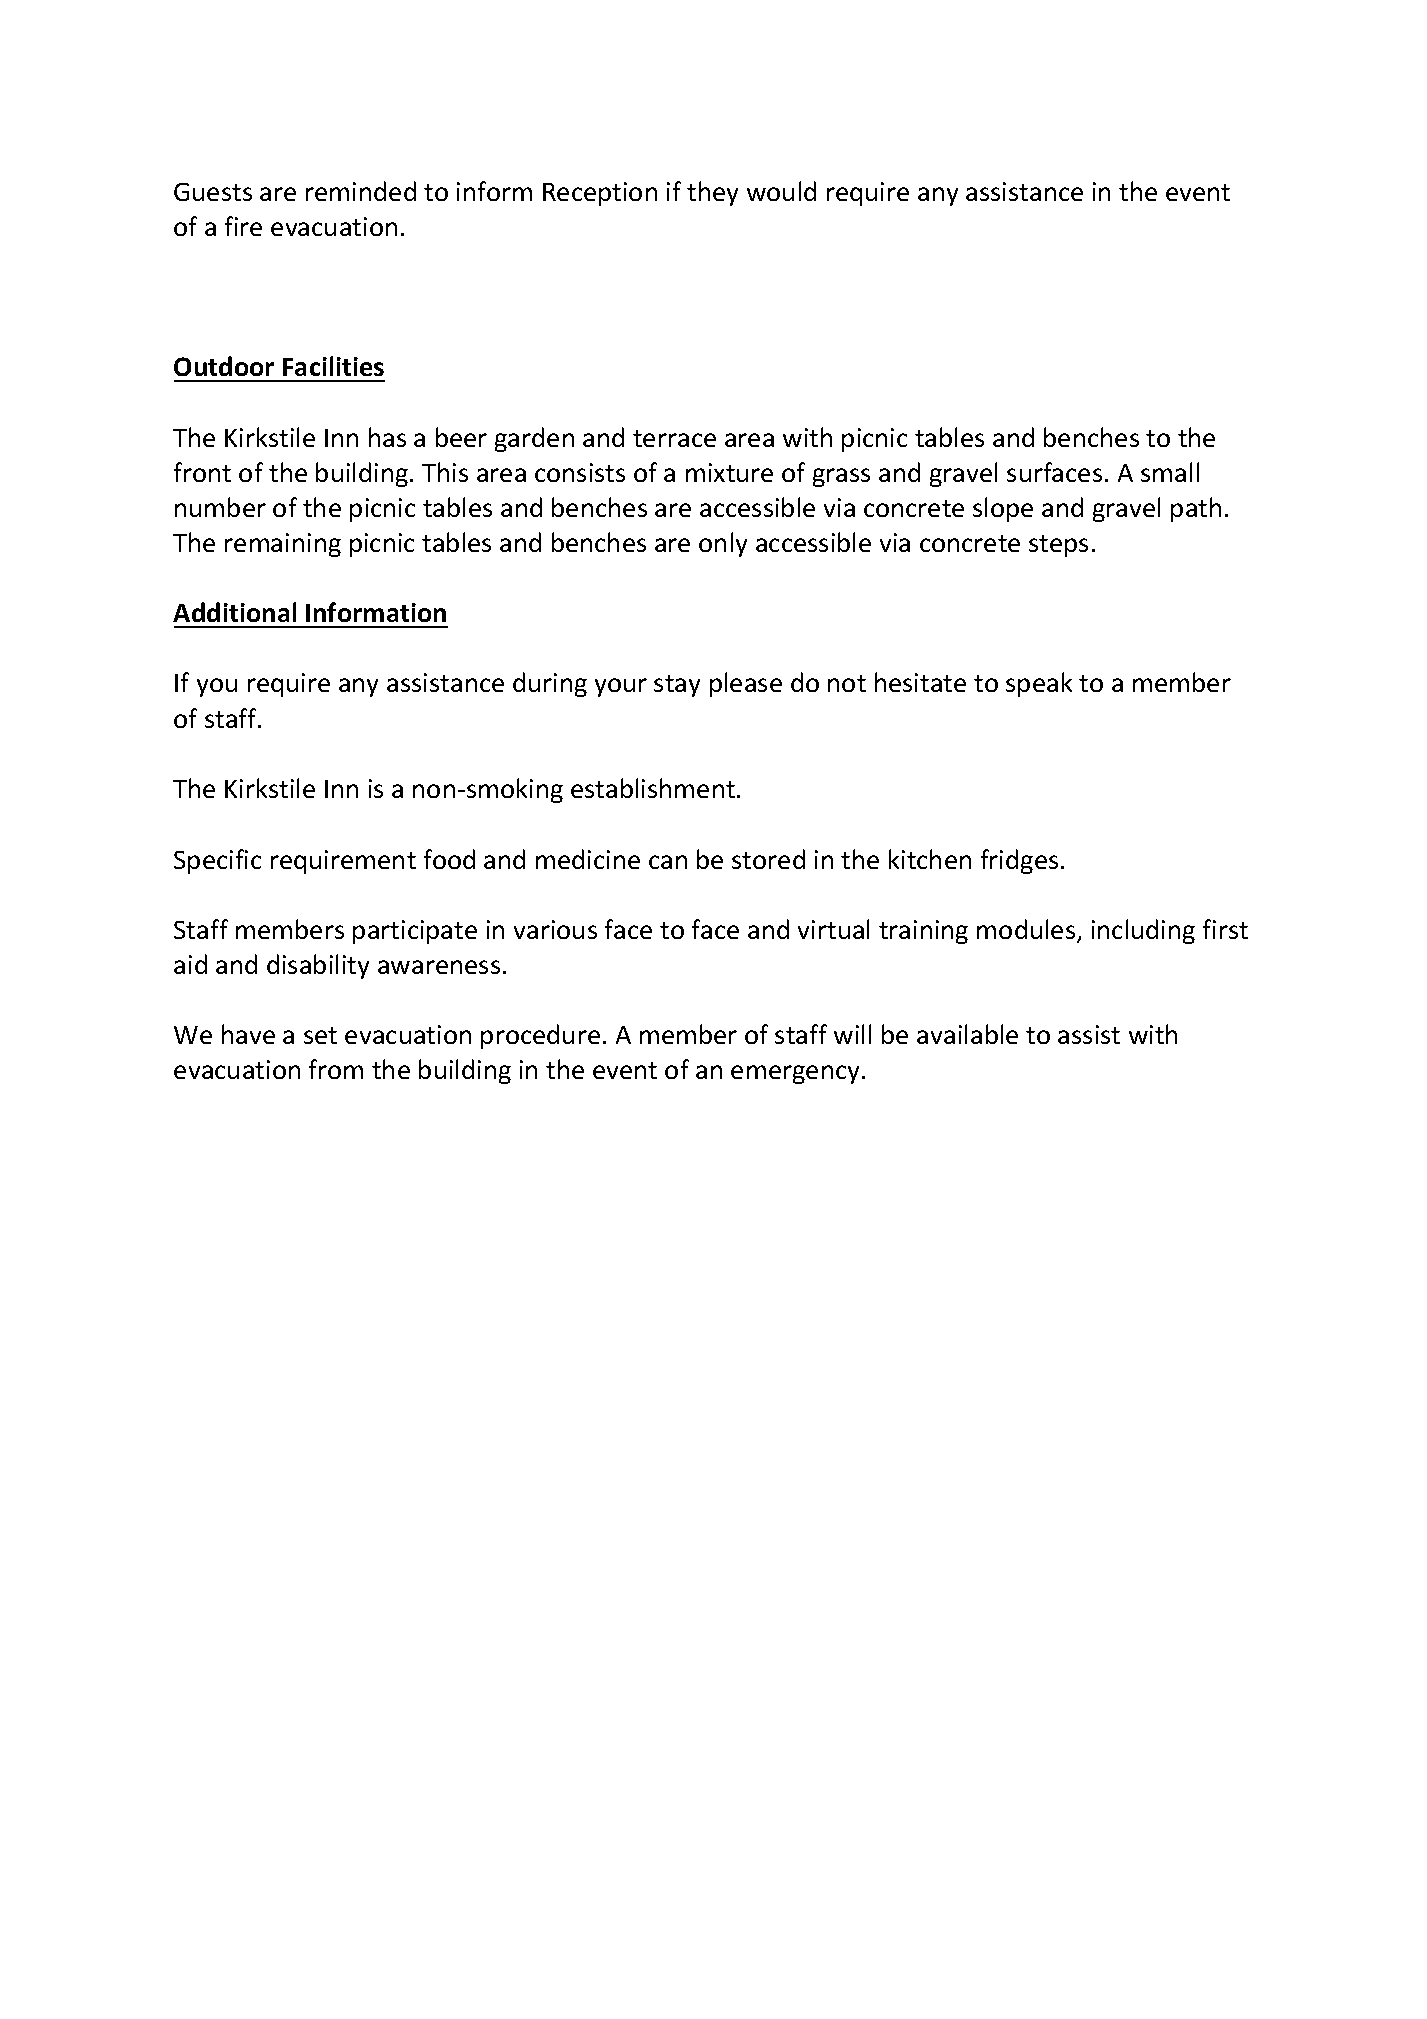 The image size is (1427, 2019). What do you see at coordinates (746, 684) in the document?
I see `please` at bounding box center [746, 684].
